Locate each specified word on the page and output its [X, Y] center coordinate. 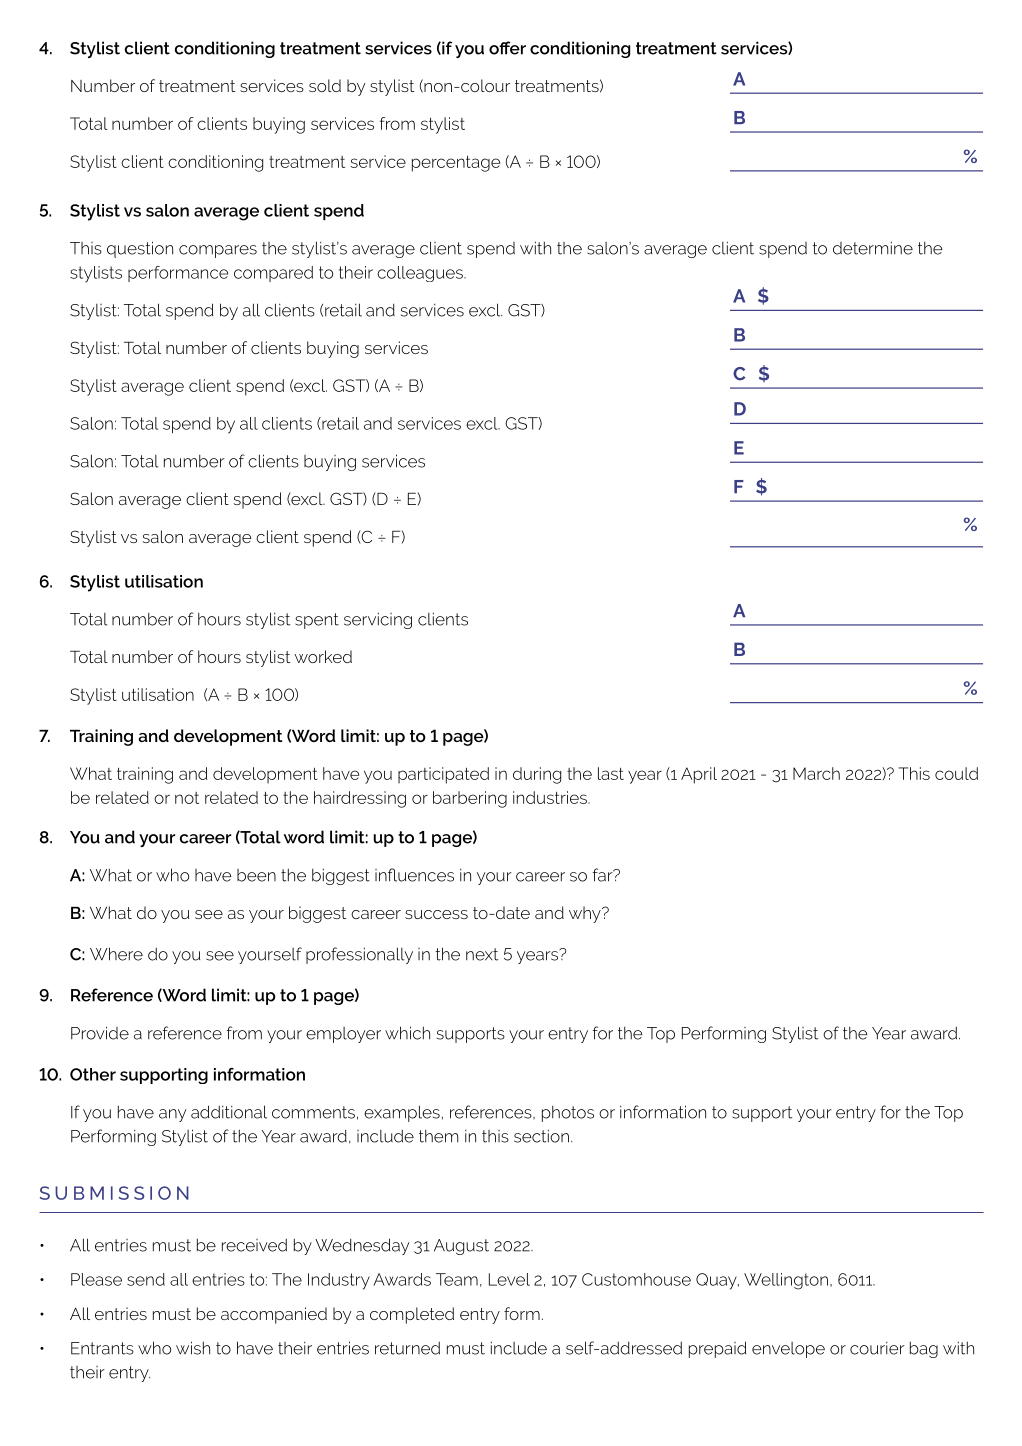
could [956, 773]
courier [877, 1348]
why [586, 914]
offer [507, 48]
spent [317, 621]
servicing [378, 620]
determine [873, 248]
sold [325, 85]
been [256, 875]
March [816, 773]
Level [509, 1279]
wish [193, 1348]
